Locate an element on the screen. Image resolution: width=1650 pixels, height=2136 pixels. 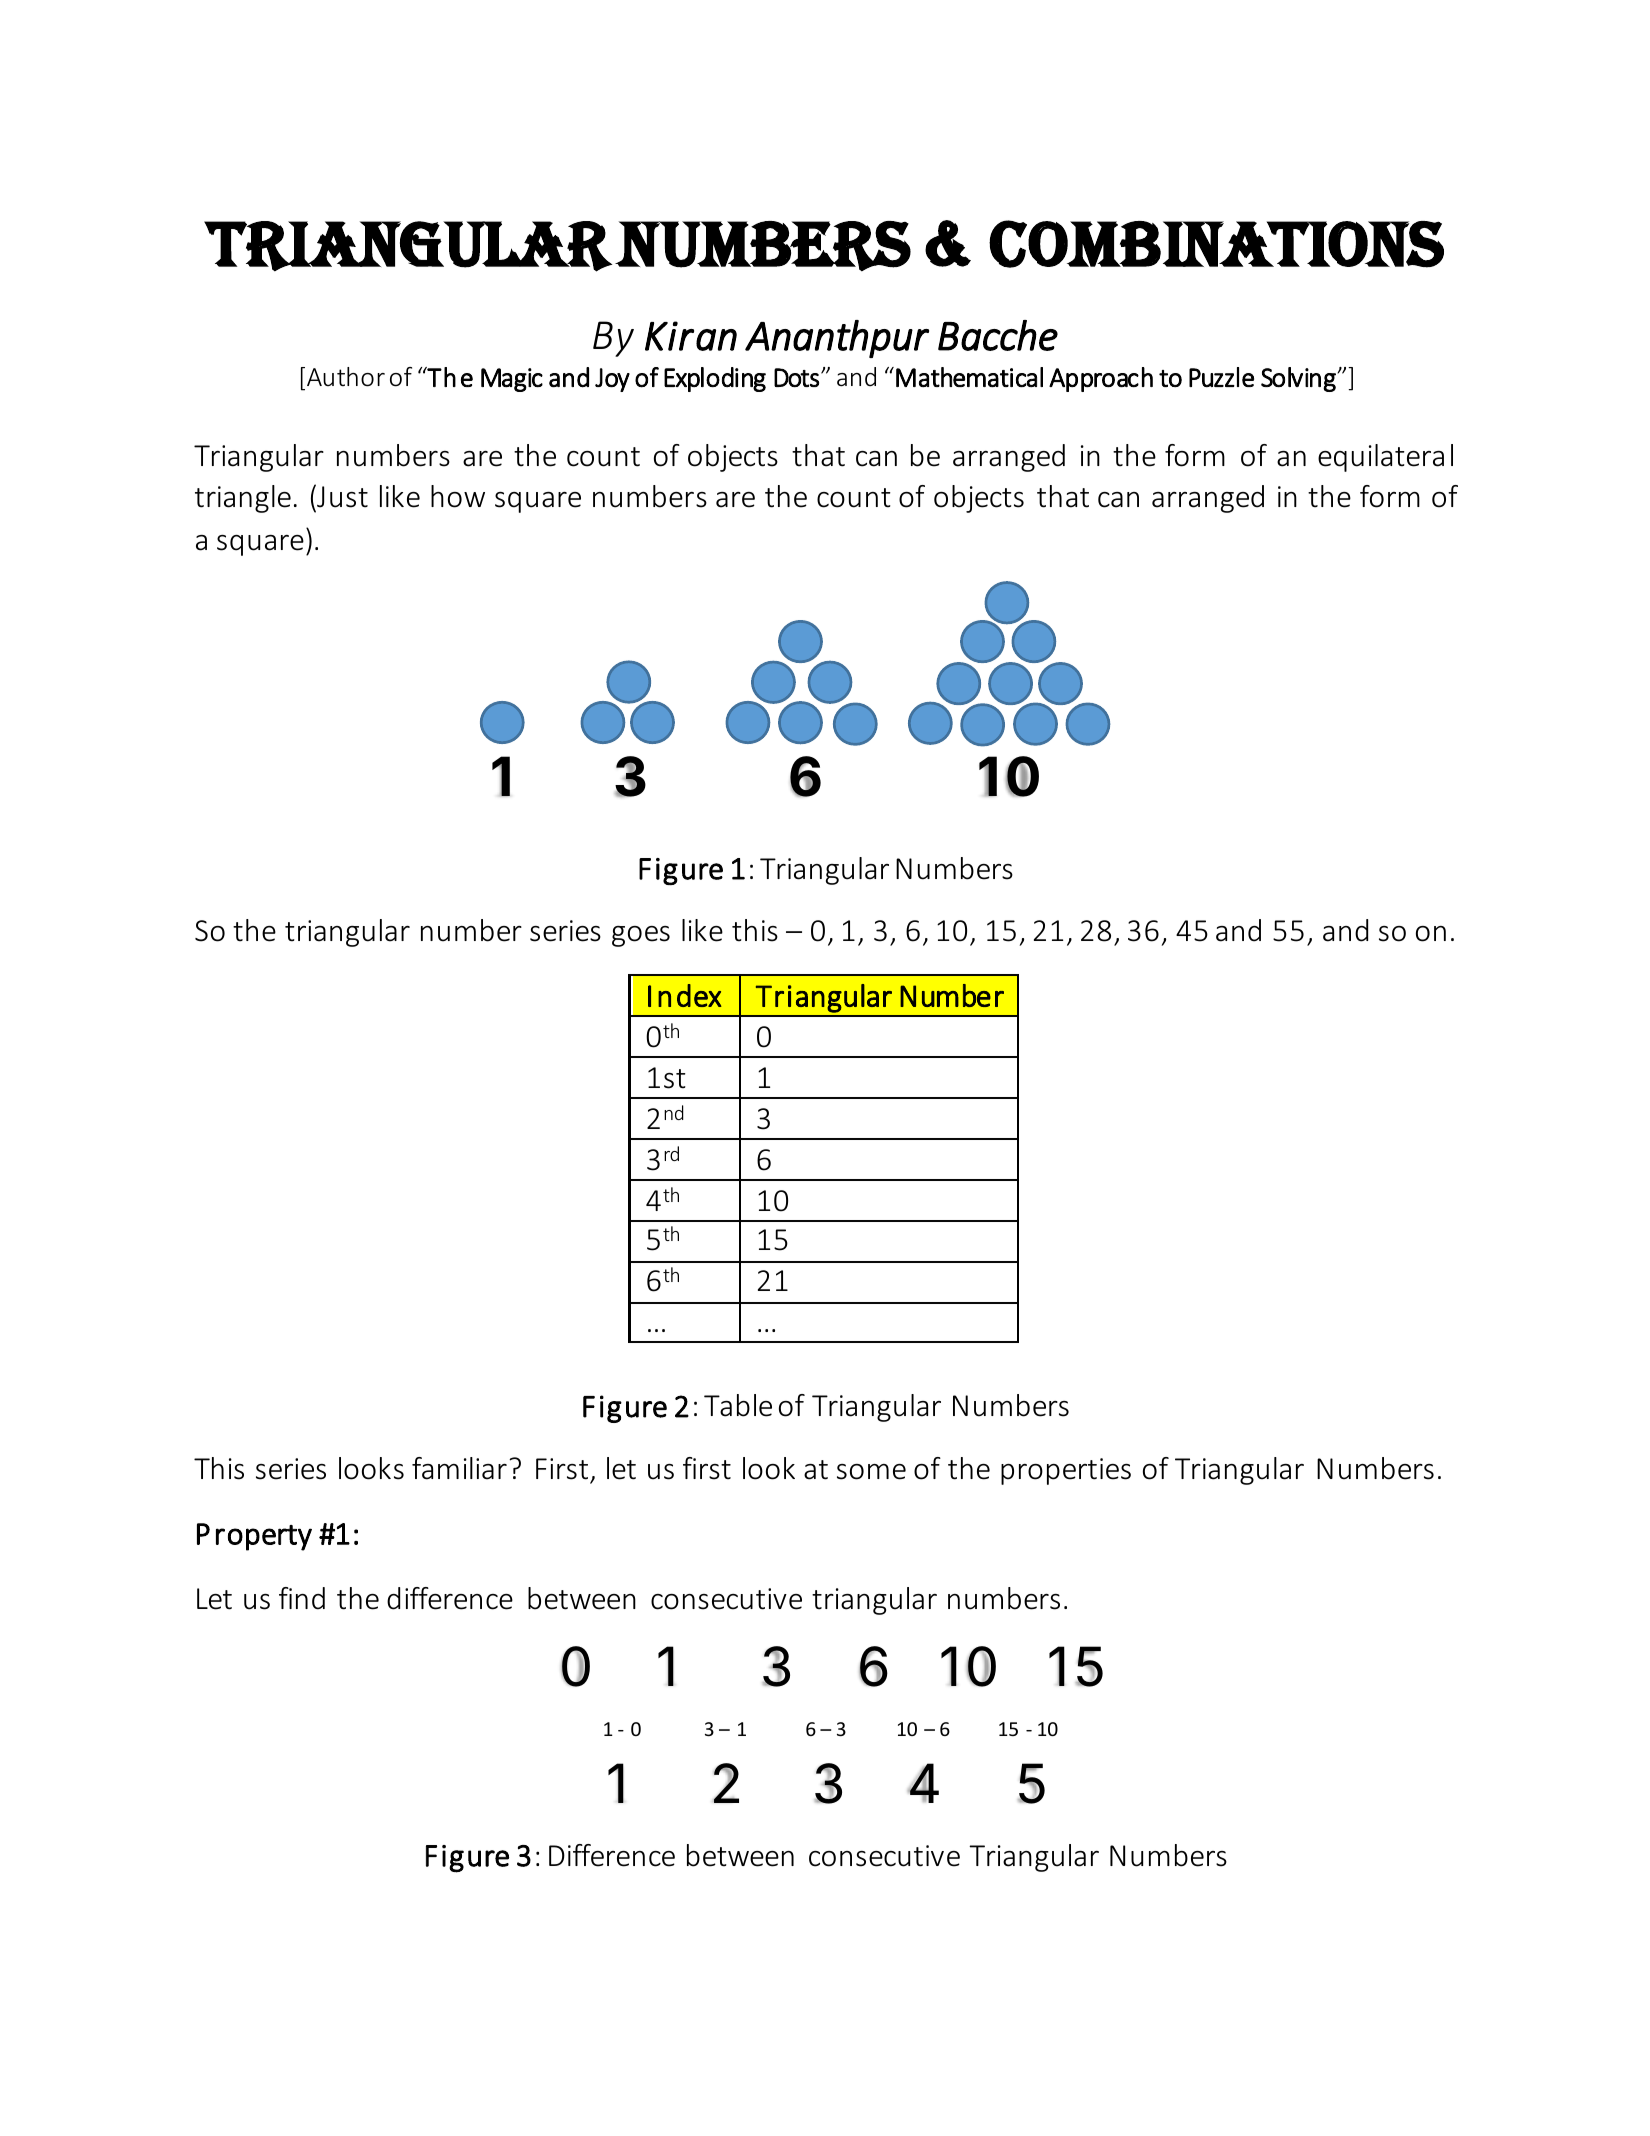
Just is located at coordinates (341, 496).
